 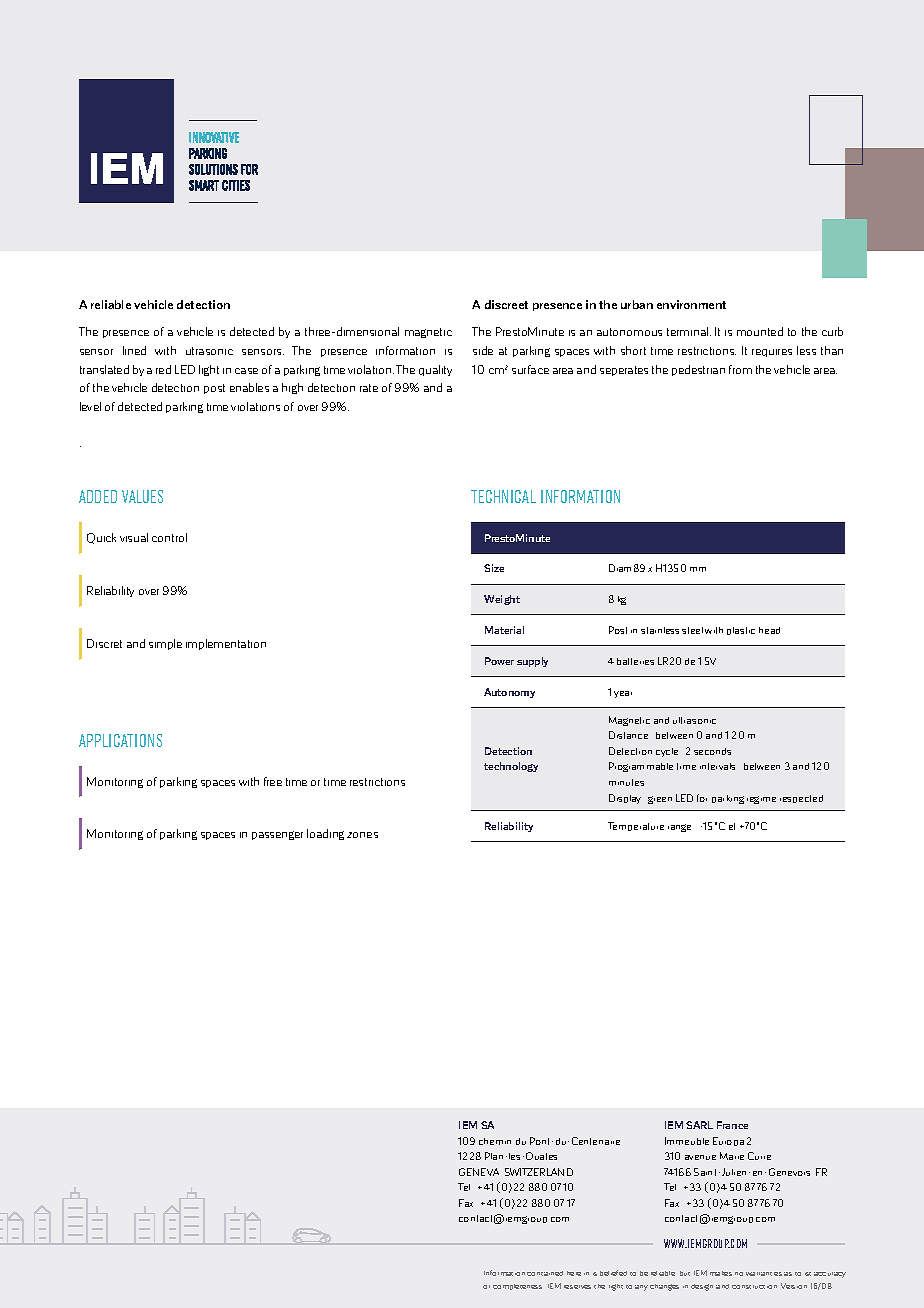 What do you see at coordinates (761, 800) in the screenshot?
I see `regime` at bounding box center [761, 800].
